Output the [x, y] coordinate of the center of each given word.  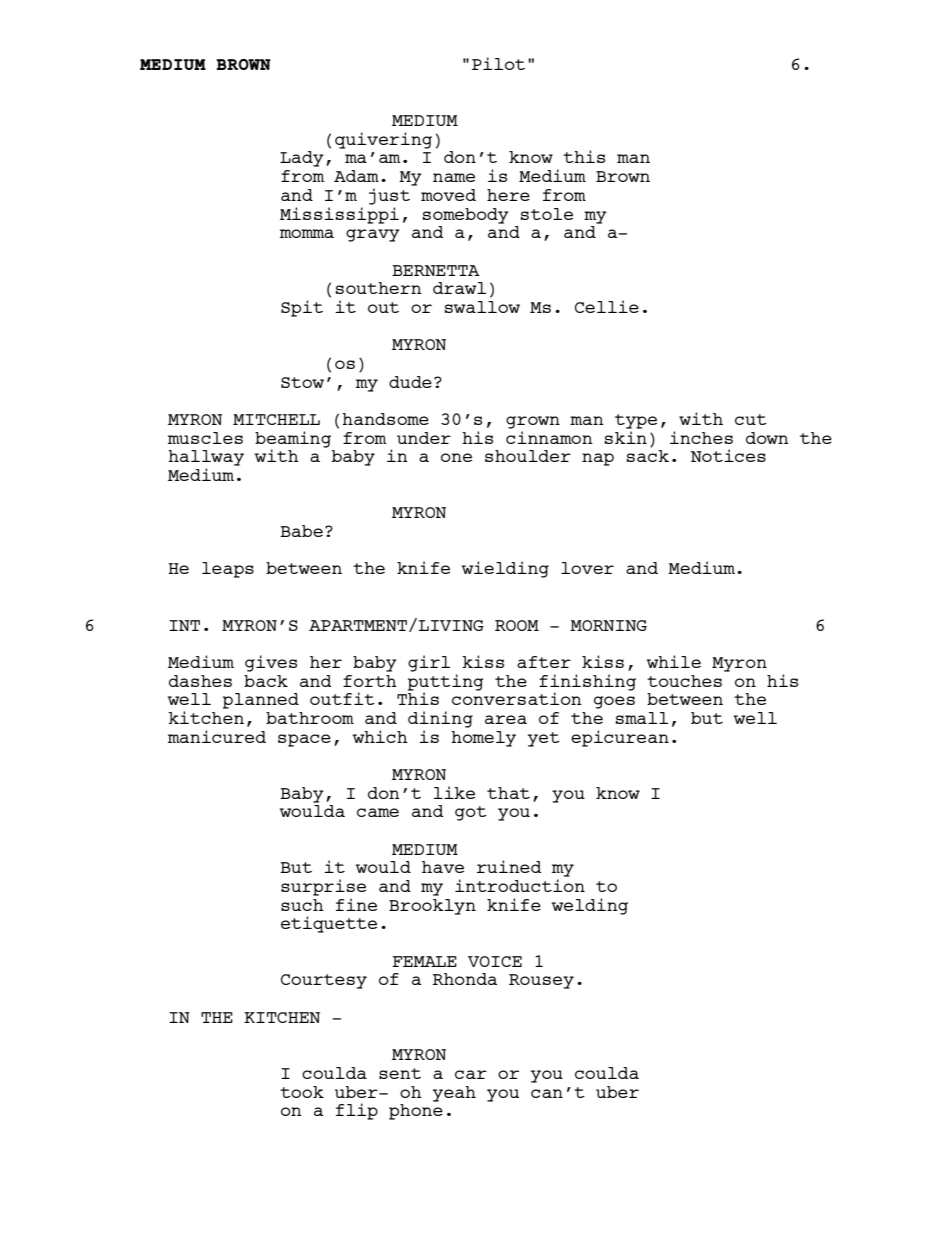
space [304, 740]
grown [533, 422]
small [642, 718]
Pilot [498, 63]
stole [547, 214]
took [302, 1092]
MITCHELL [276, 419]
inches [701, 437]
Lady [302, 159]
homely [483, 739]
